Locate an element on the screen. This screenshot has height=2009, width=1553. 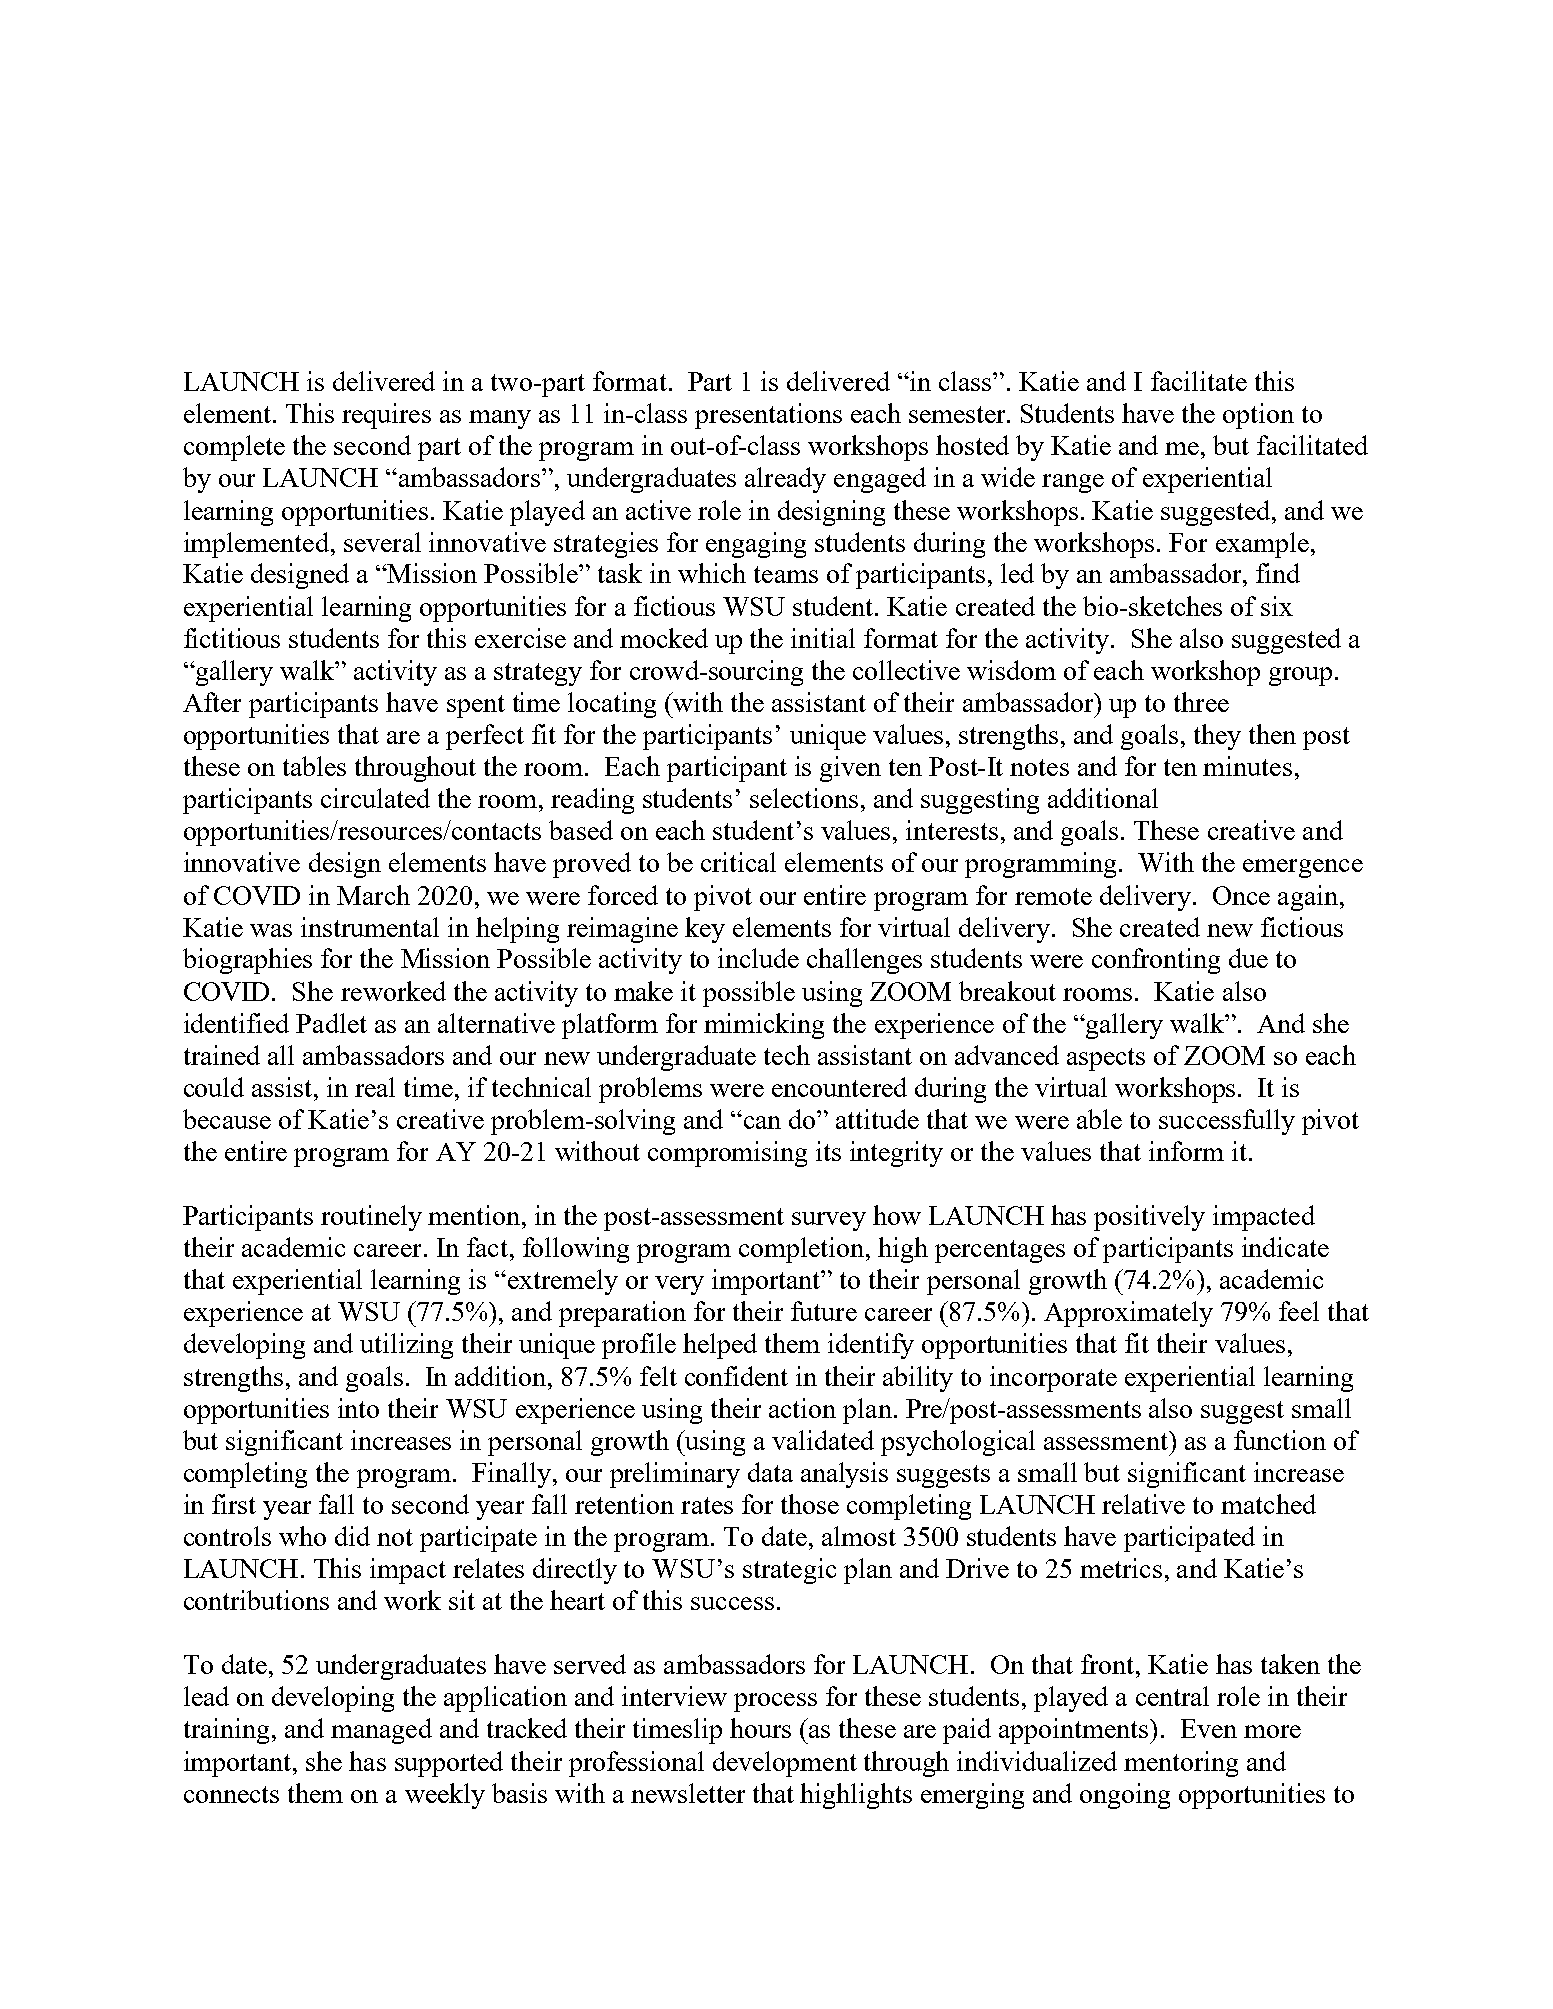
compromising is located at coordinates (727, 1154).
